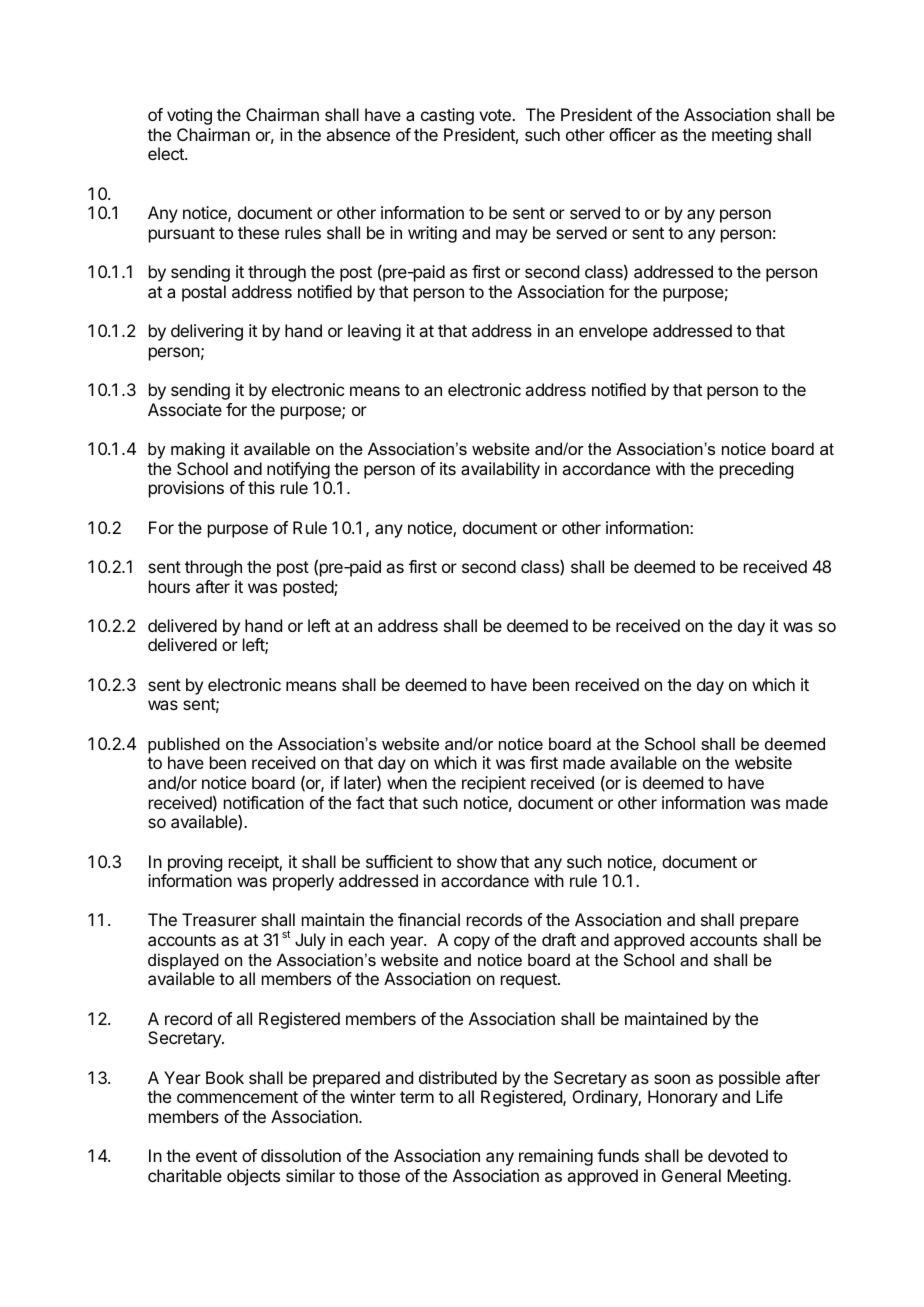 Image resolution: width=924 pixels, height=1307 pixels. What do you see at coordinates (447, 116) in the page?
I see `casting` at bounding box center [447, 116].
